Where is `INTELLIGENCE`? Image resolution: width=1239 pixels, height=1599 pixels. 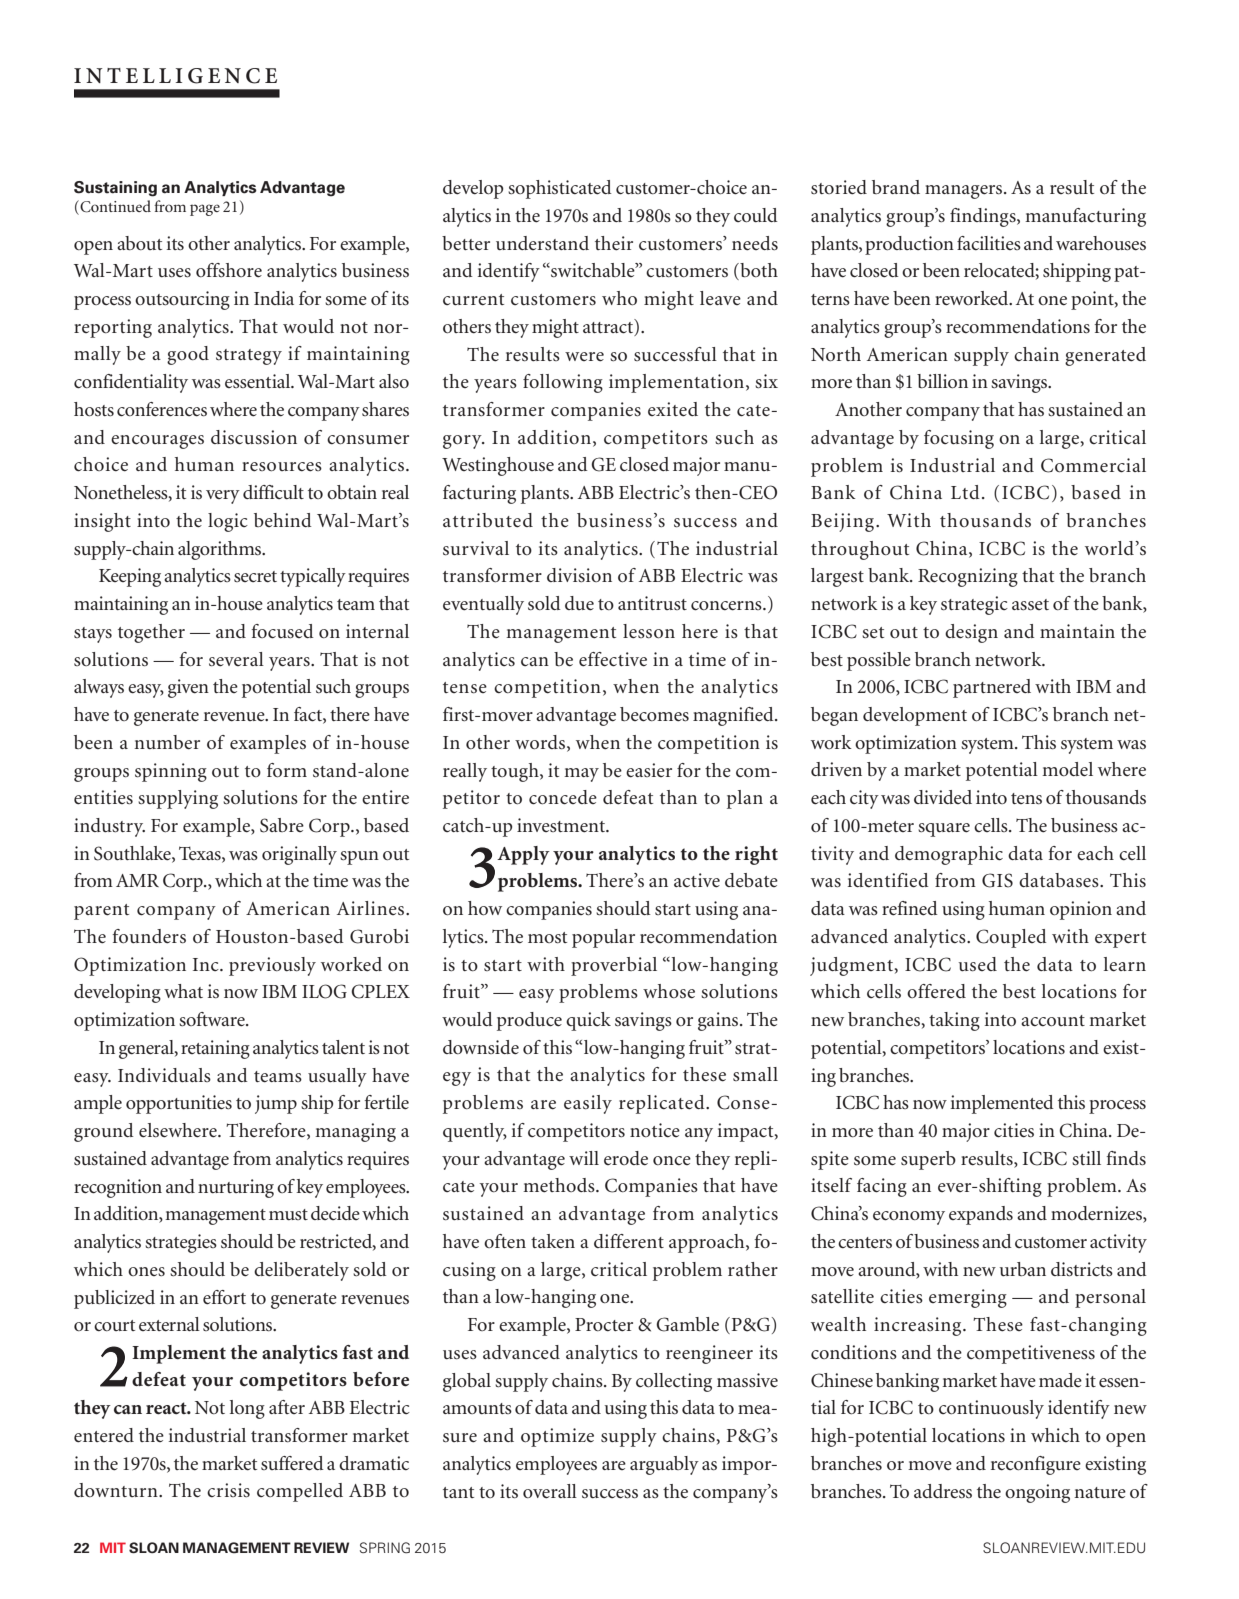
INTELLIGENCE is located at coordinates (175, 76).
